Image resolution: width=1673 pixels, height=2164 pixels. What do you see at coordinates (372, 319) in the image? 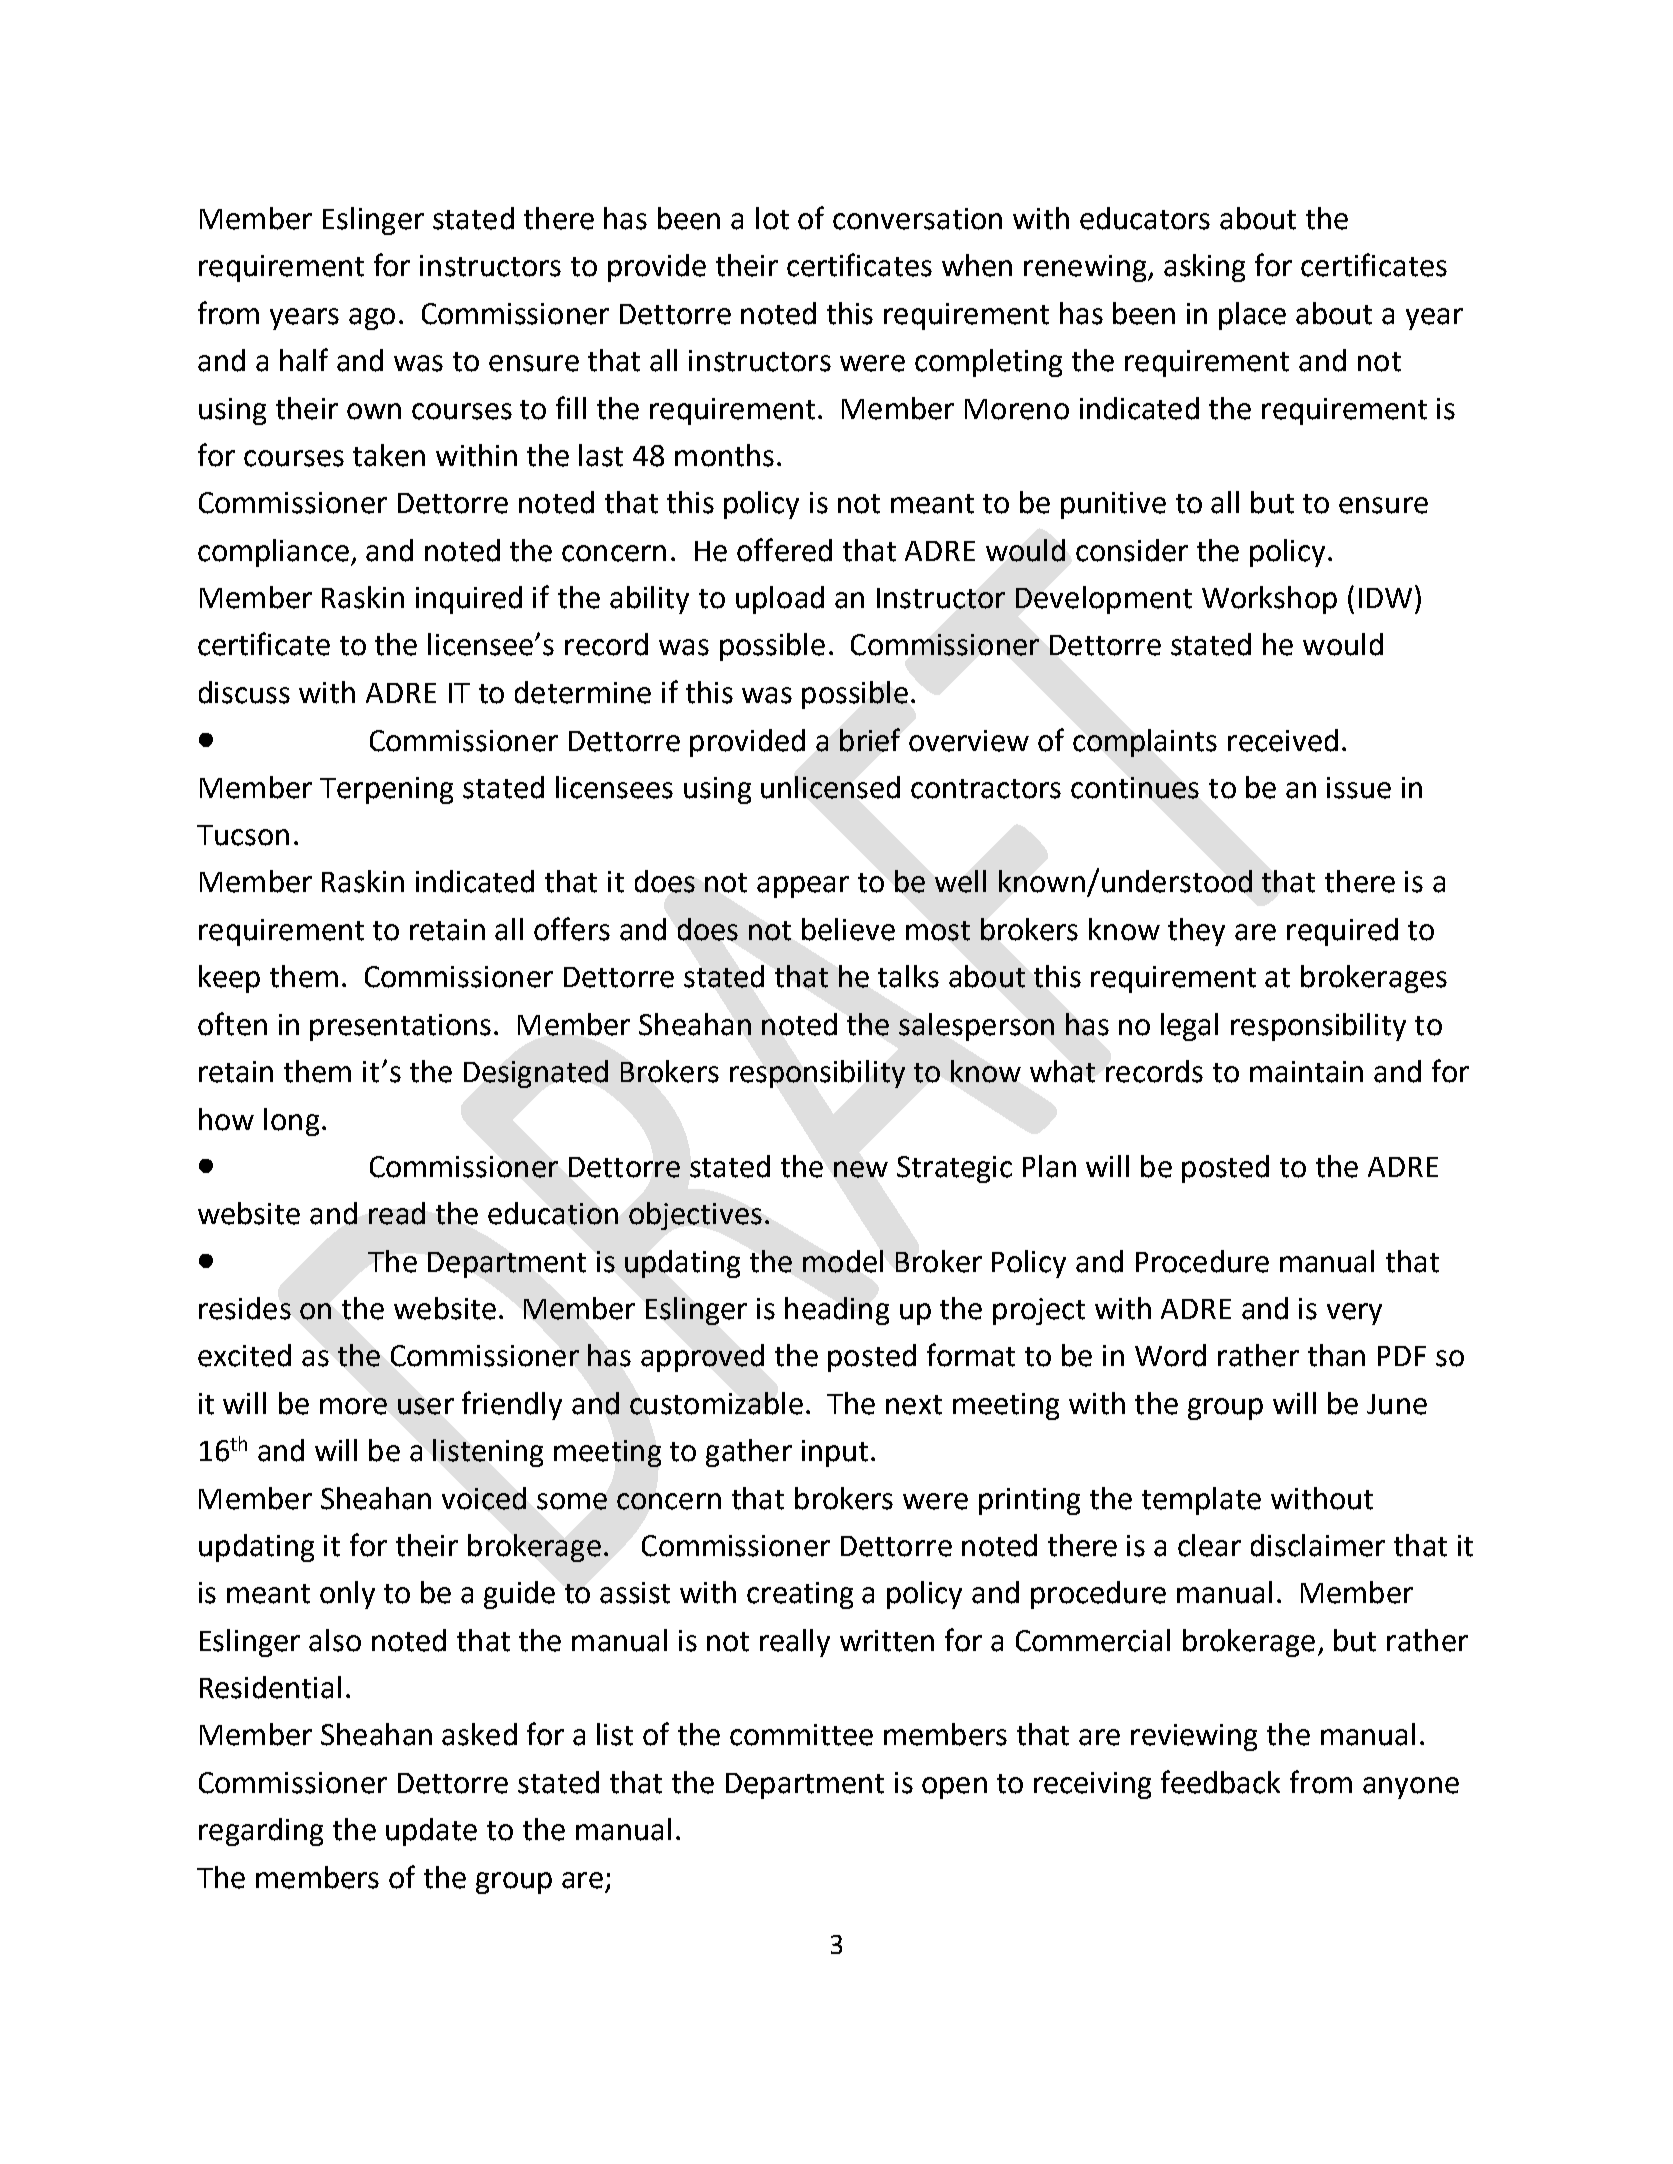
I see `ago` at bounding box center [372, 319].
